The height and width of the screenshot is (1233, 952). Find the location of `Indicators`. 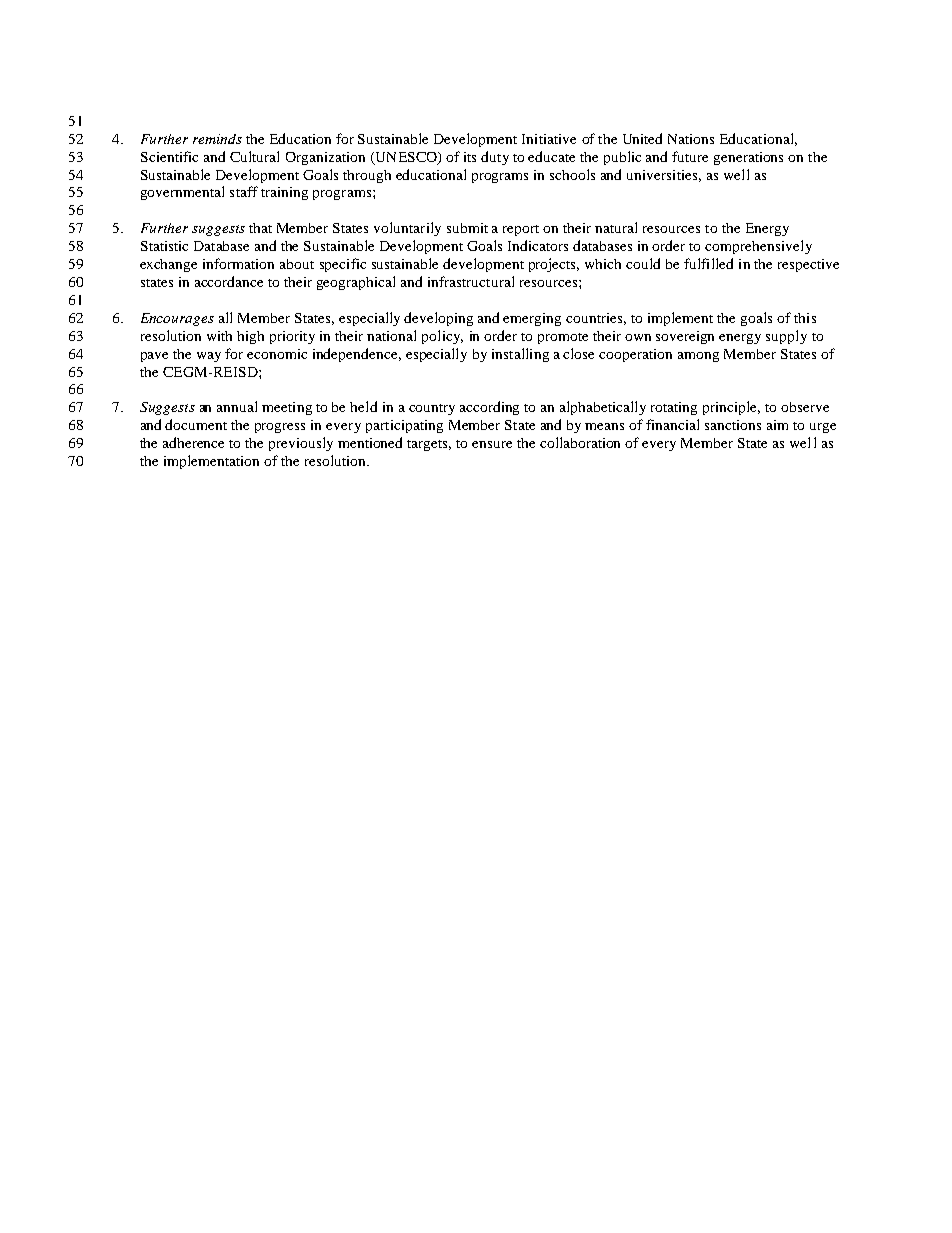

Indicators is located at coordinates (538, 245).
